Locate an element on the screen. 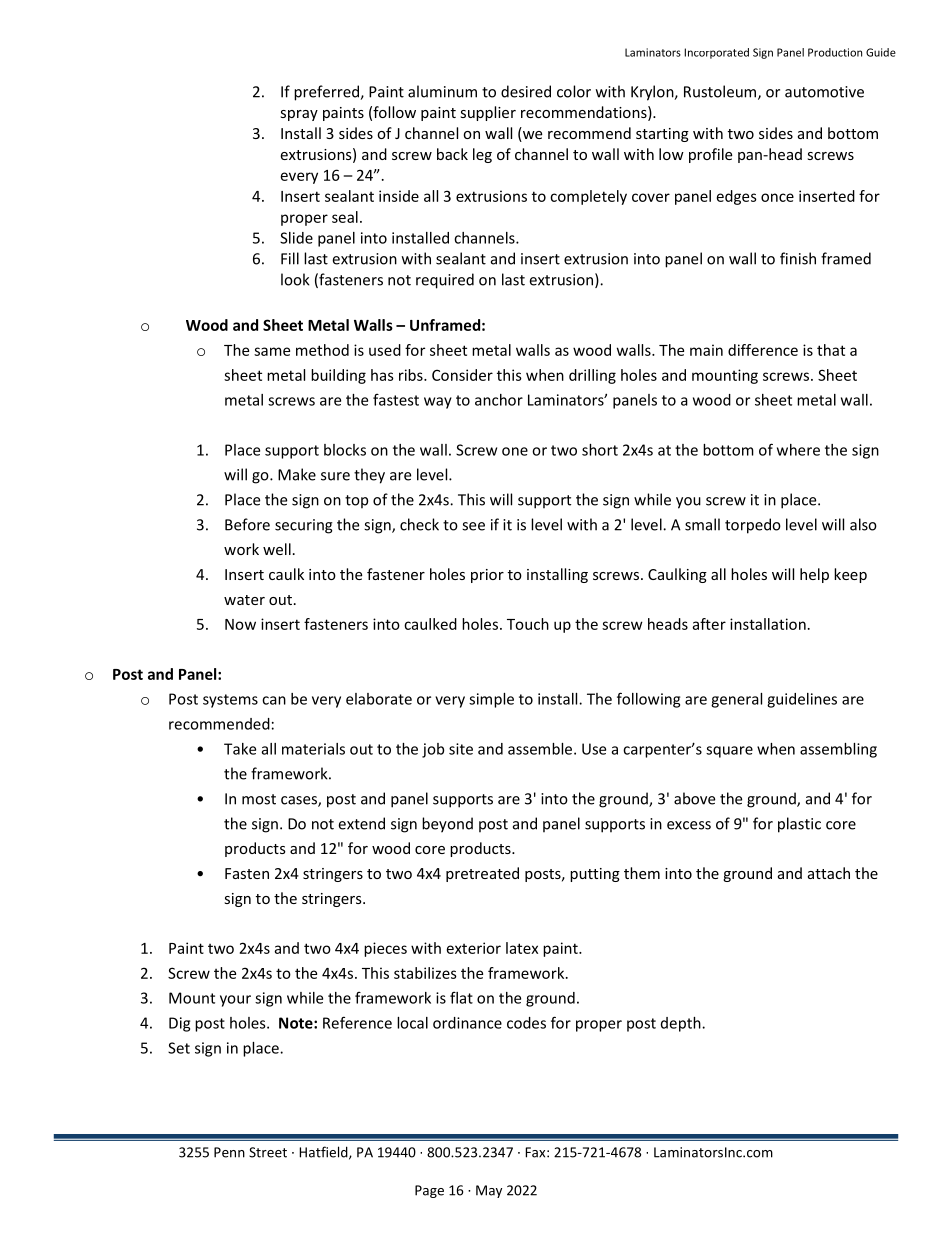 Image resolution: width=952 pixels, height=1233 pixels. Consider is located at coordinates (462, 375).
